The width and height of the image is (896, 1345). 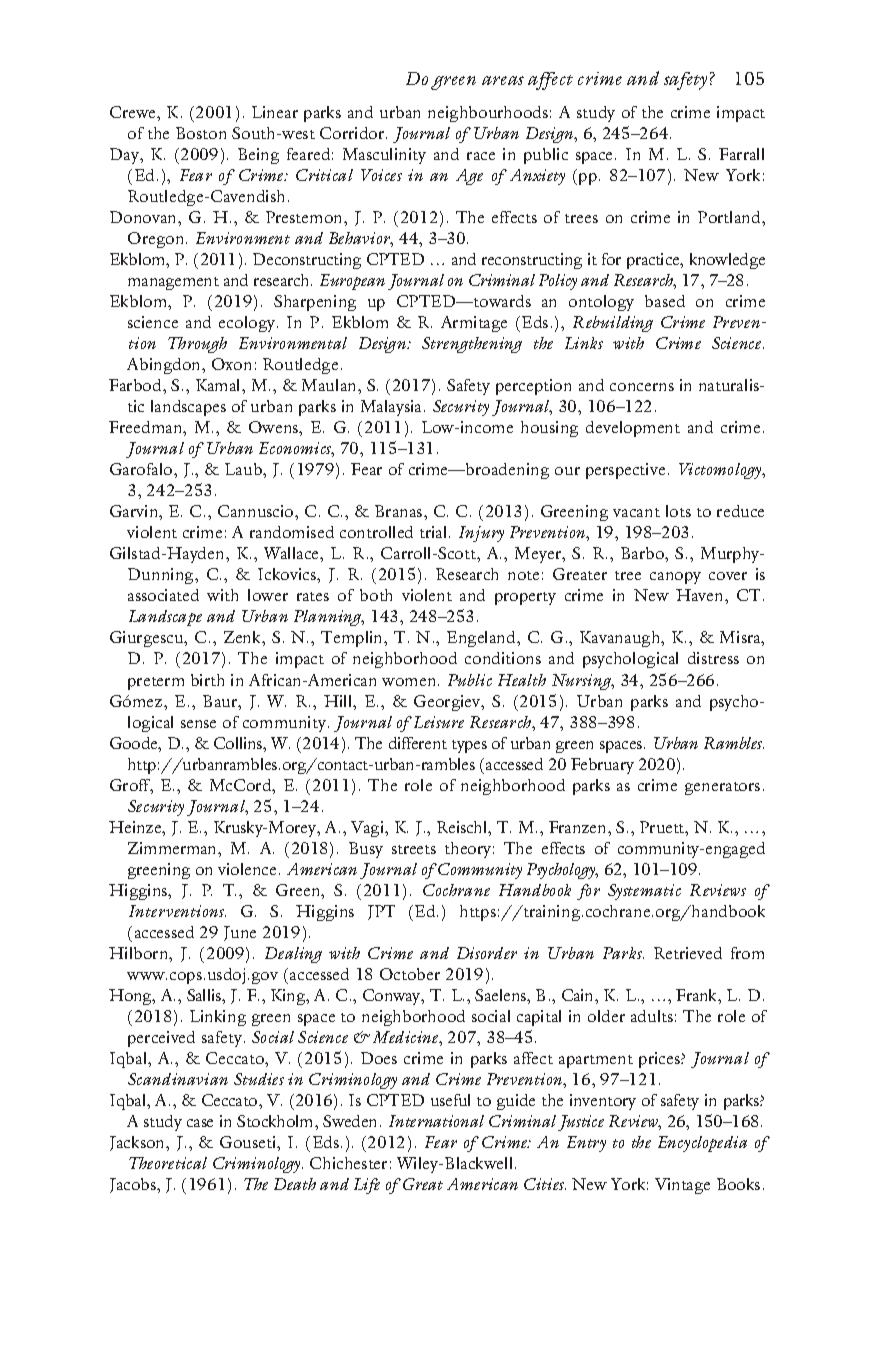 I want to click on Boston, so click(x=201, y=133).
